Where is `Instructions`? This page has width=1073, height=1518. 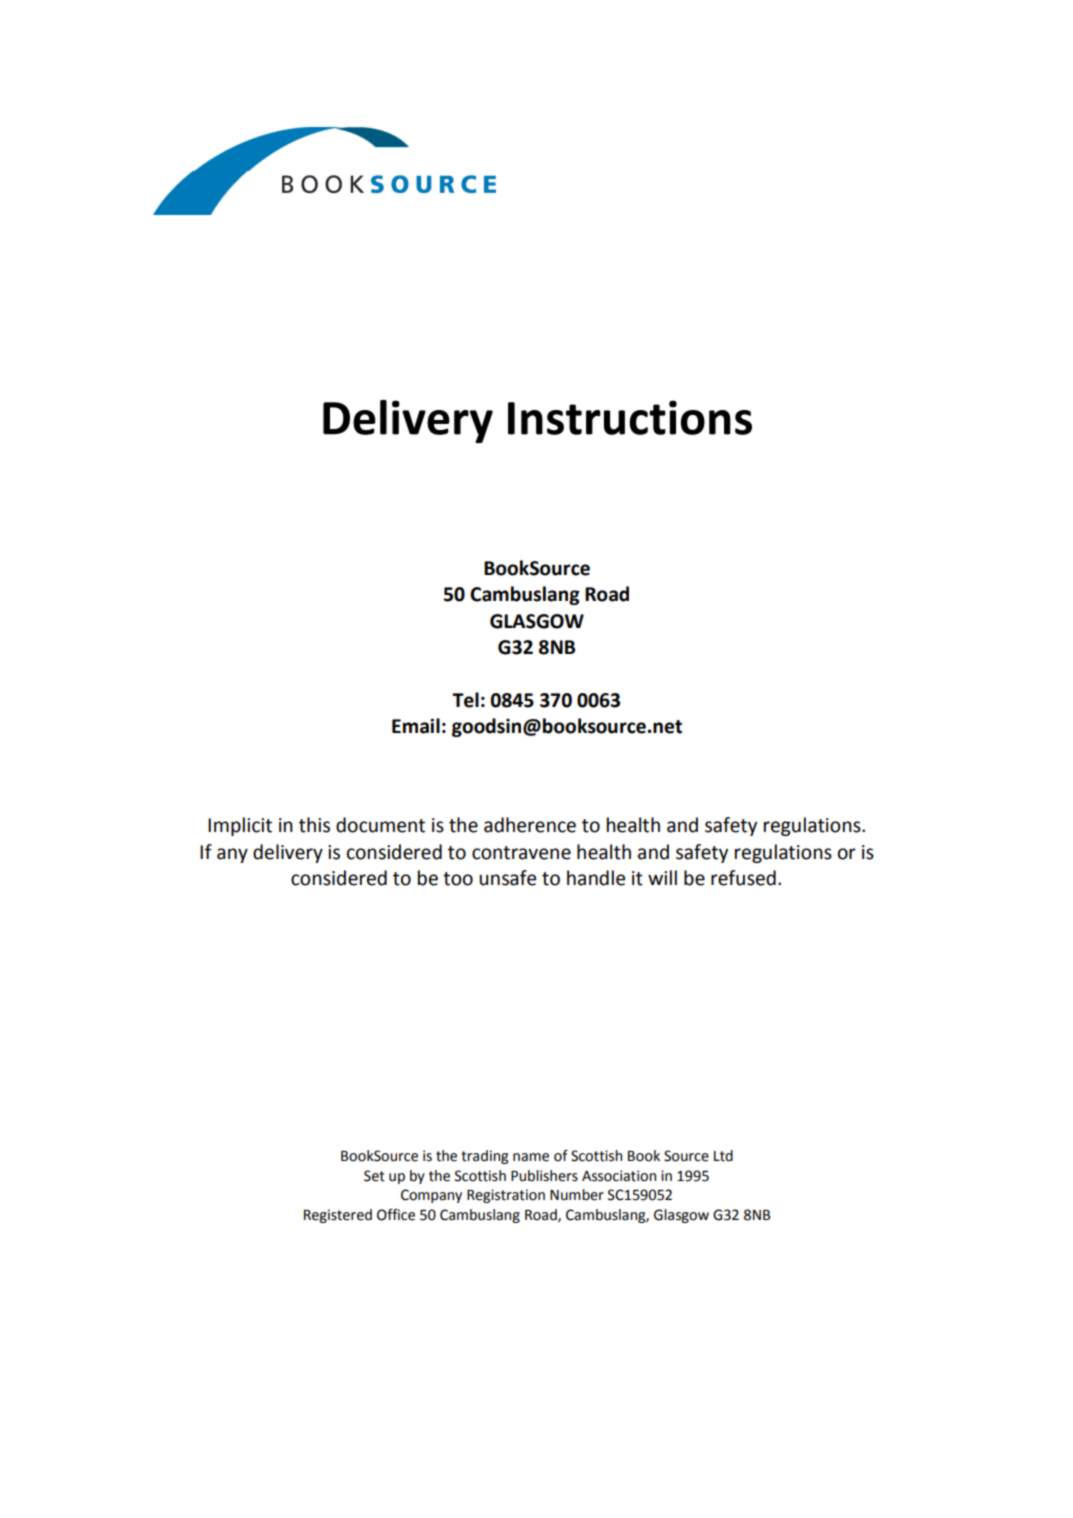 Instructions is located at coordinates (630, 417).
